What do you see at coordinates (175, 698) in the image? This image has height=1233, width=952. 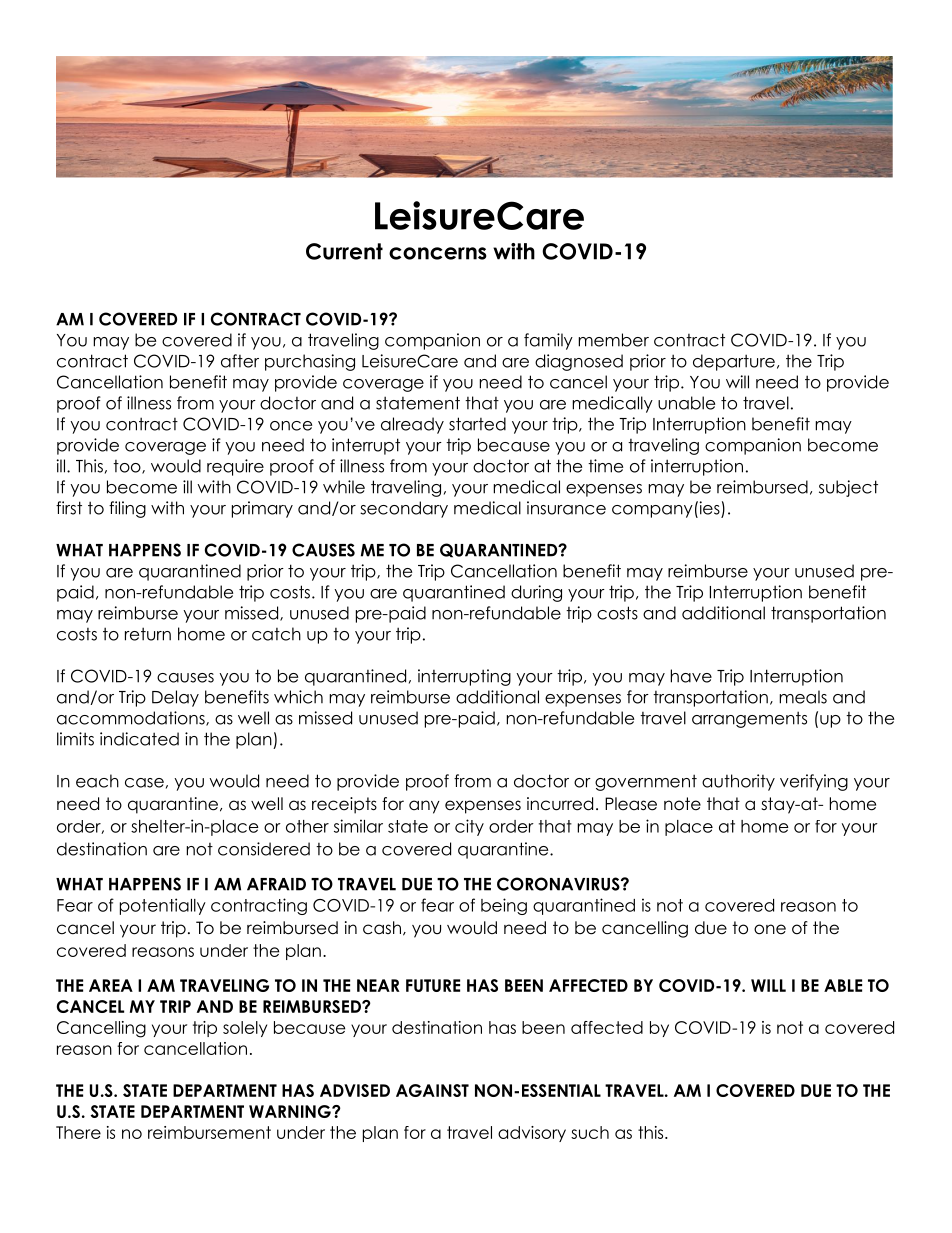 I see `Delay` at bounding box center [175, 698].
